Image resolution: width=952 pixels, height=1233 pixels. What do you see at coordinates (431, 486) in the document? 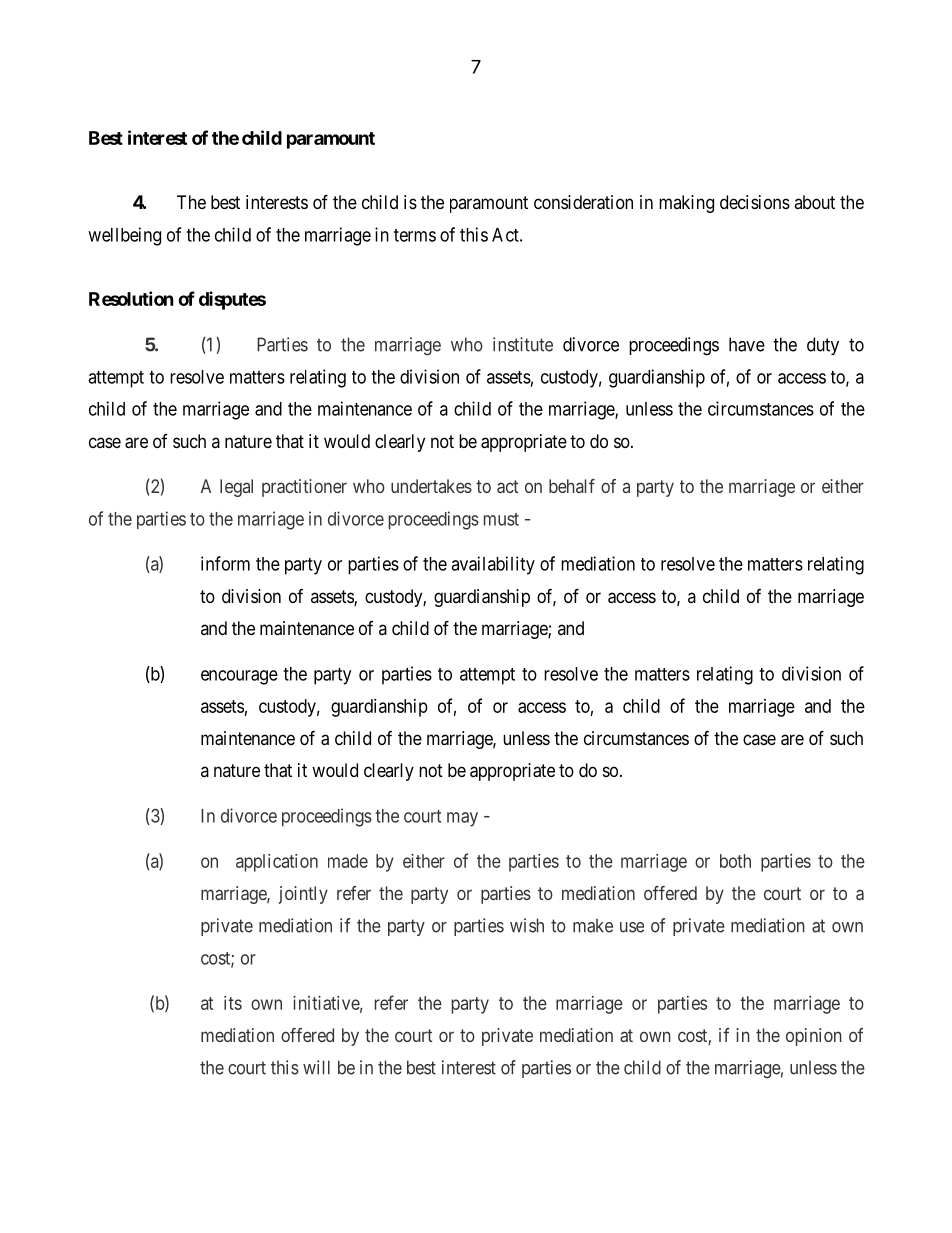
I see `undertakes` at bounding box center [431, 486].
